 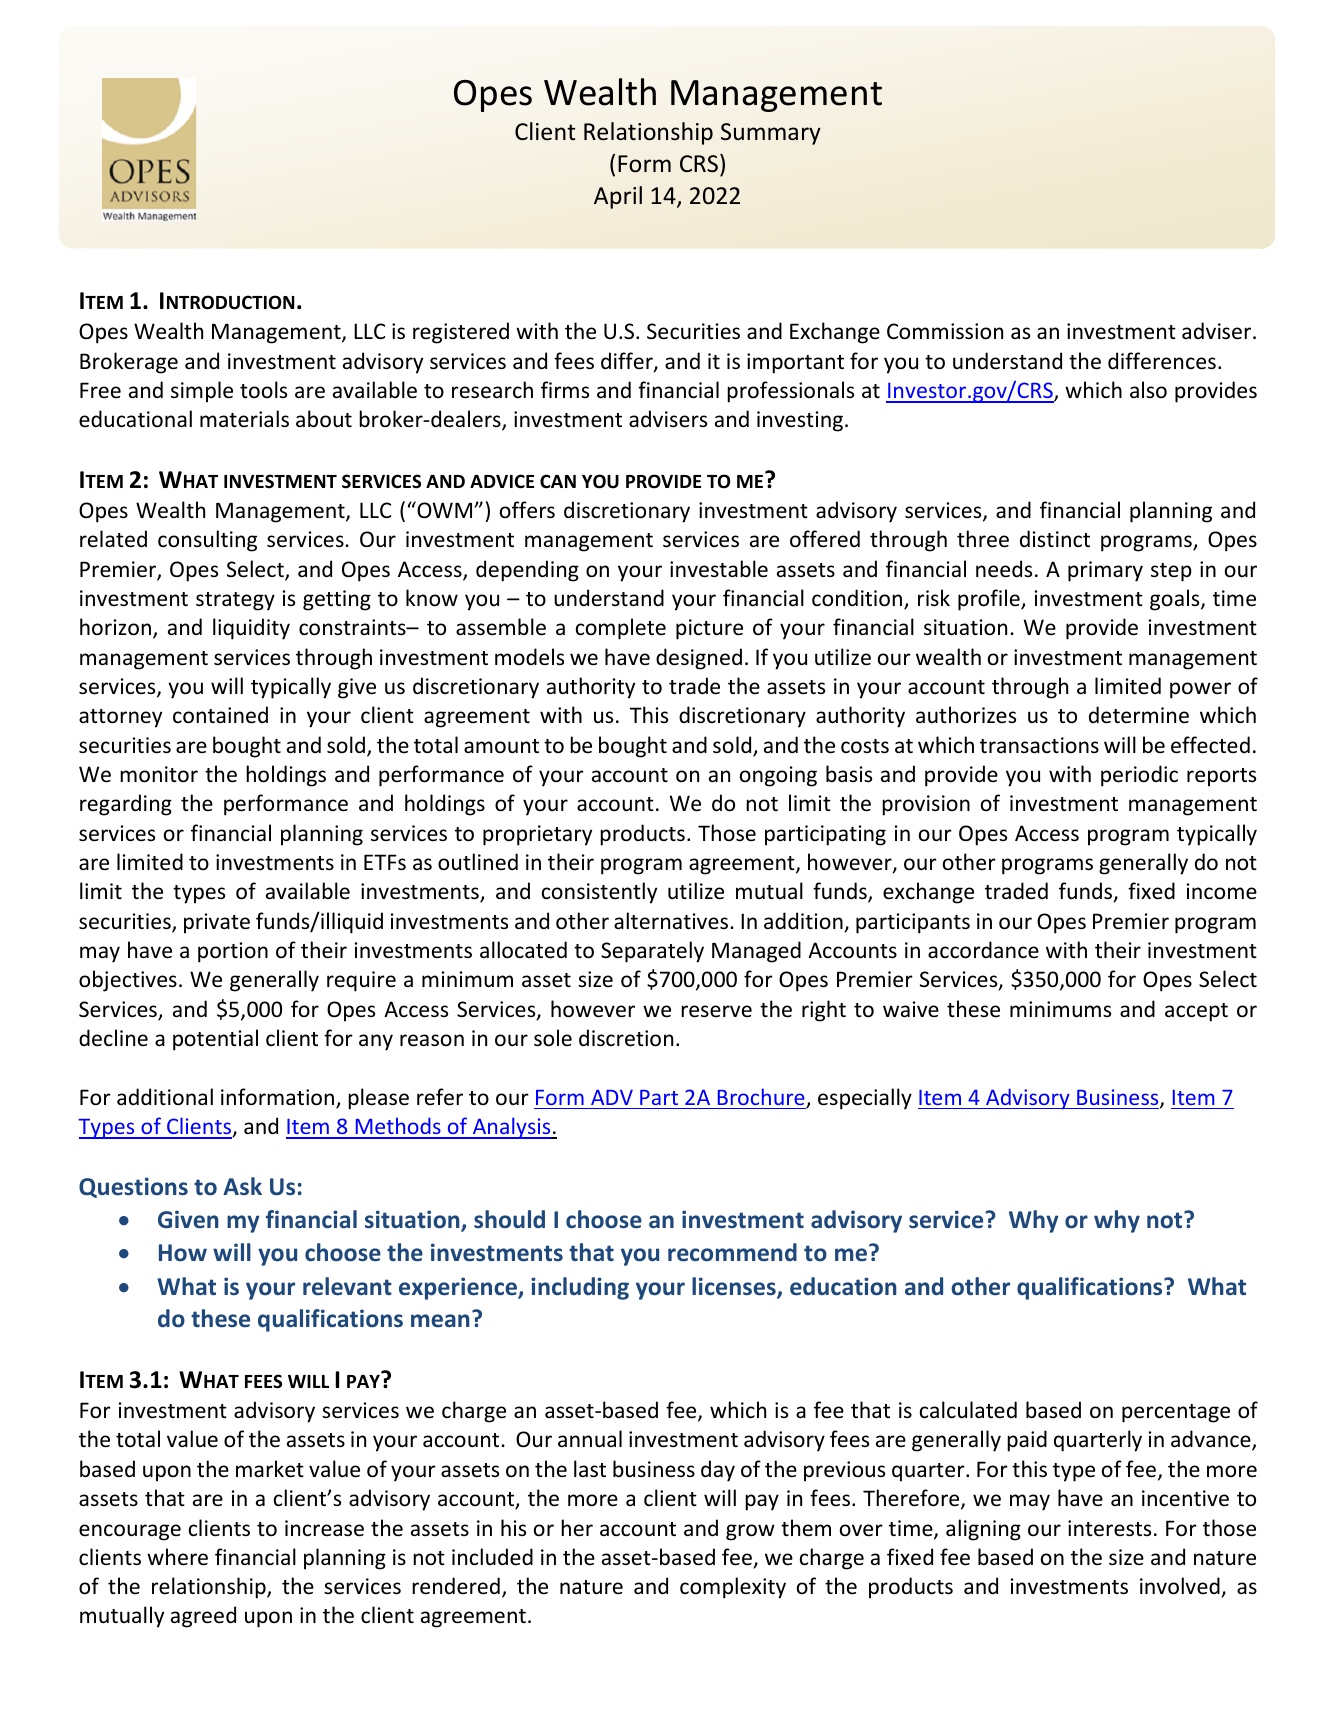 I want to click on consulting, so click(x=207, y=541).
